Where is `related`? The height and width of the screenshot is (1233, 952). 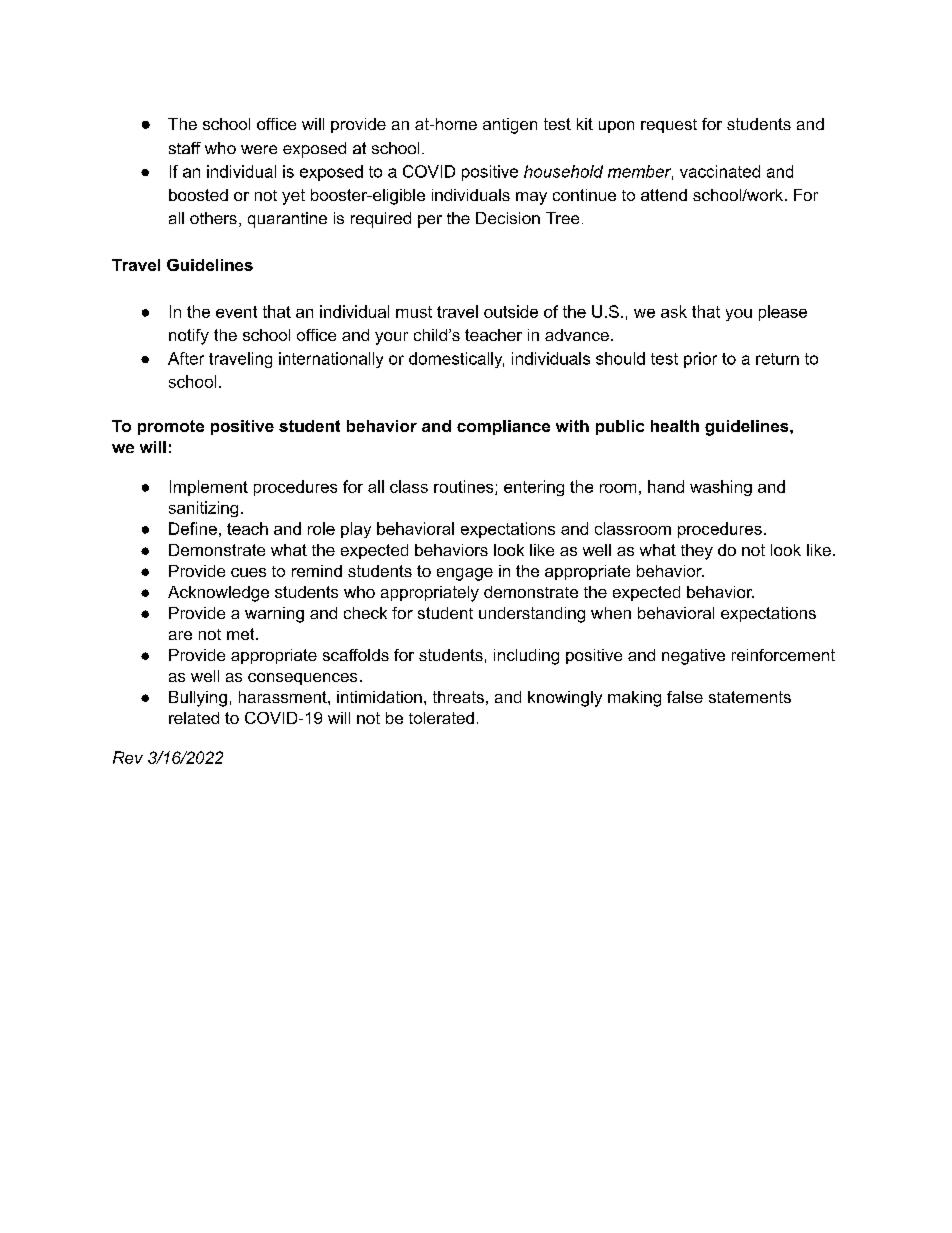 related is located at coordinates (194, 718).
